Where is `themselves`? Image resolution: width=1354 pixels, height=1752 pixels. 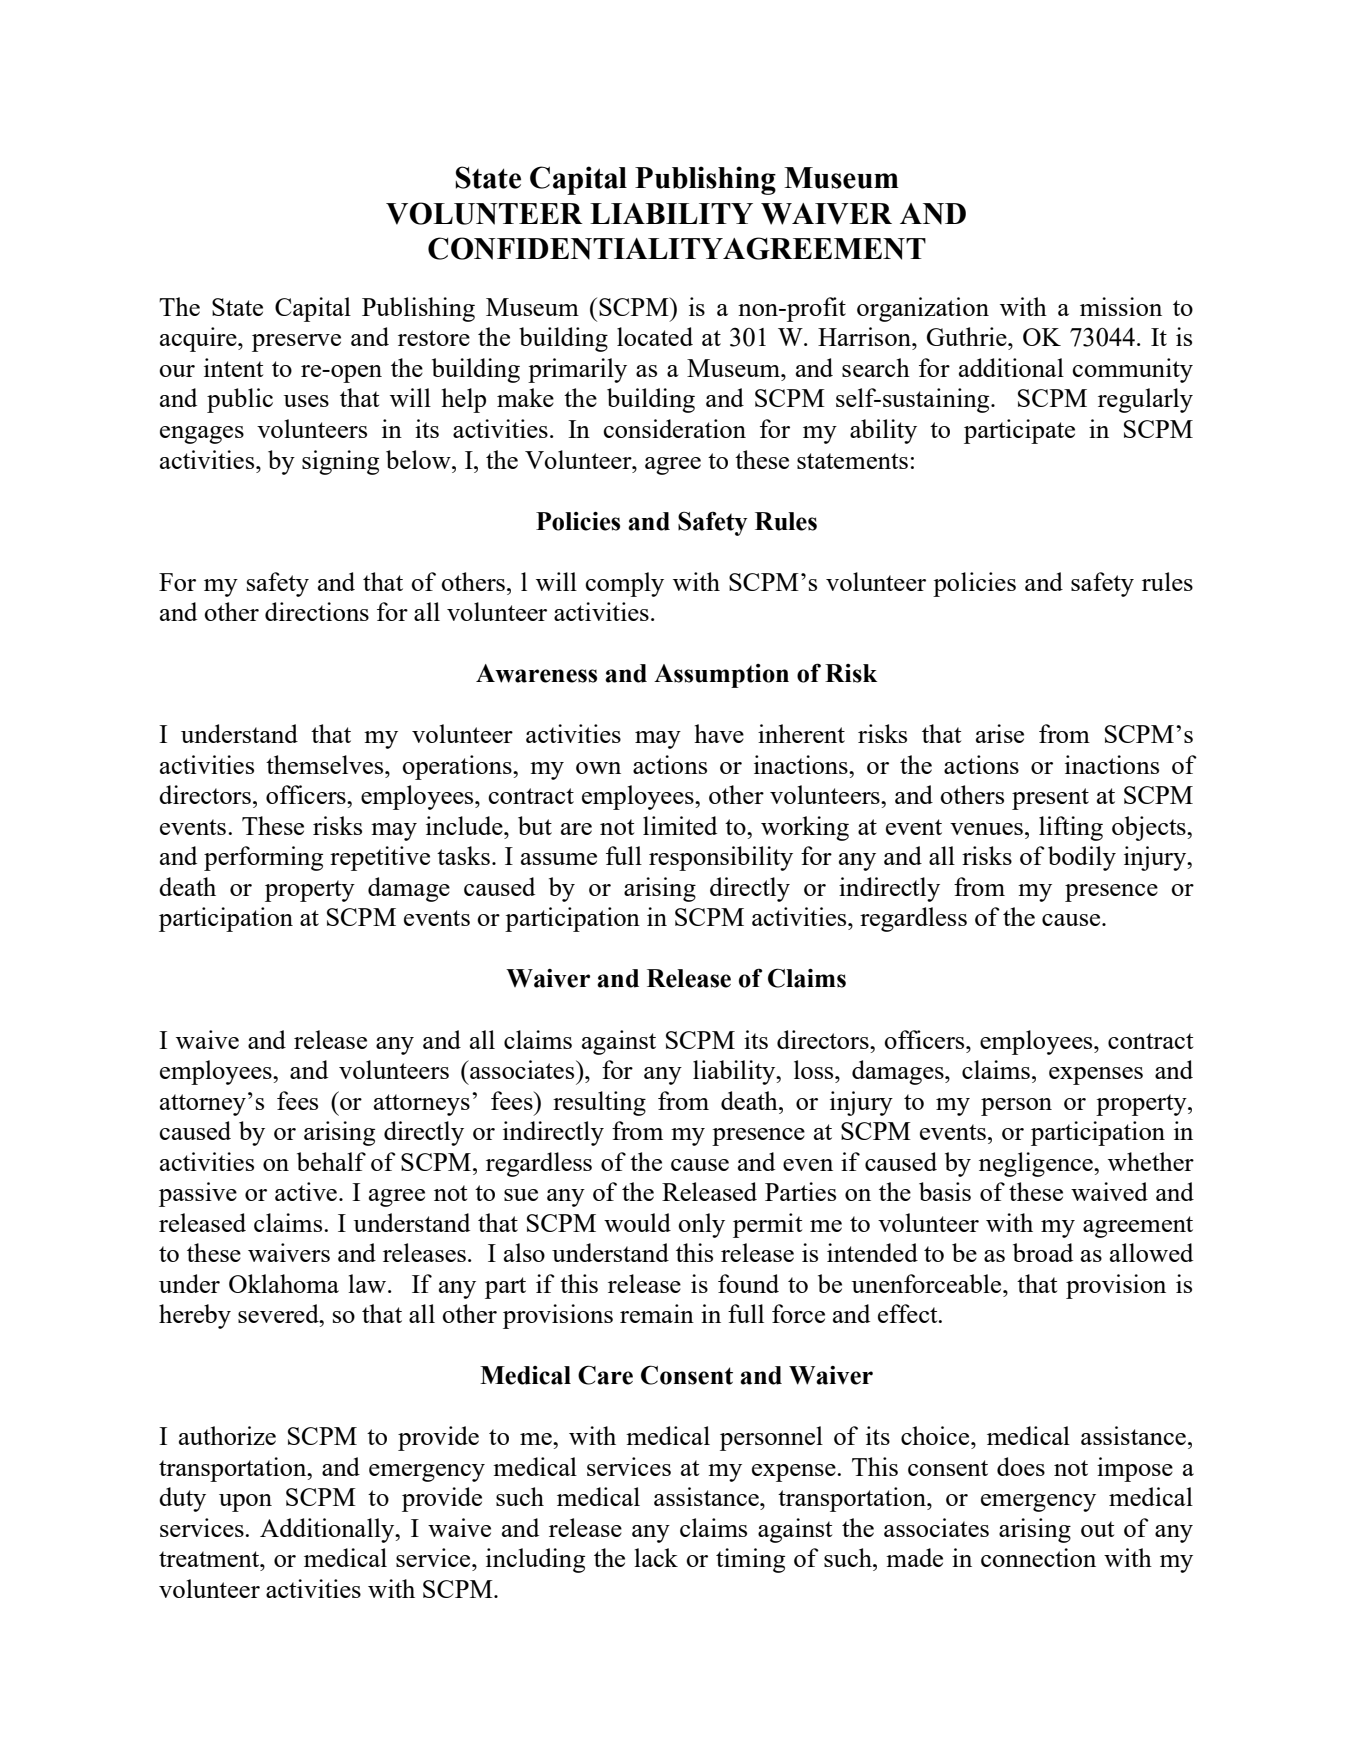 themselves is located at coordinates (326, 764).
